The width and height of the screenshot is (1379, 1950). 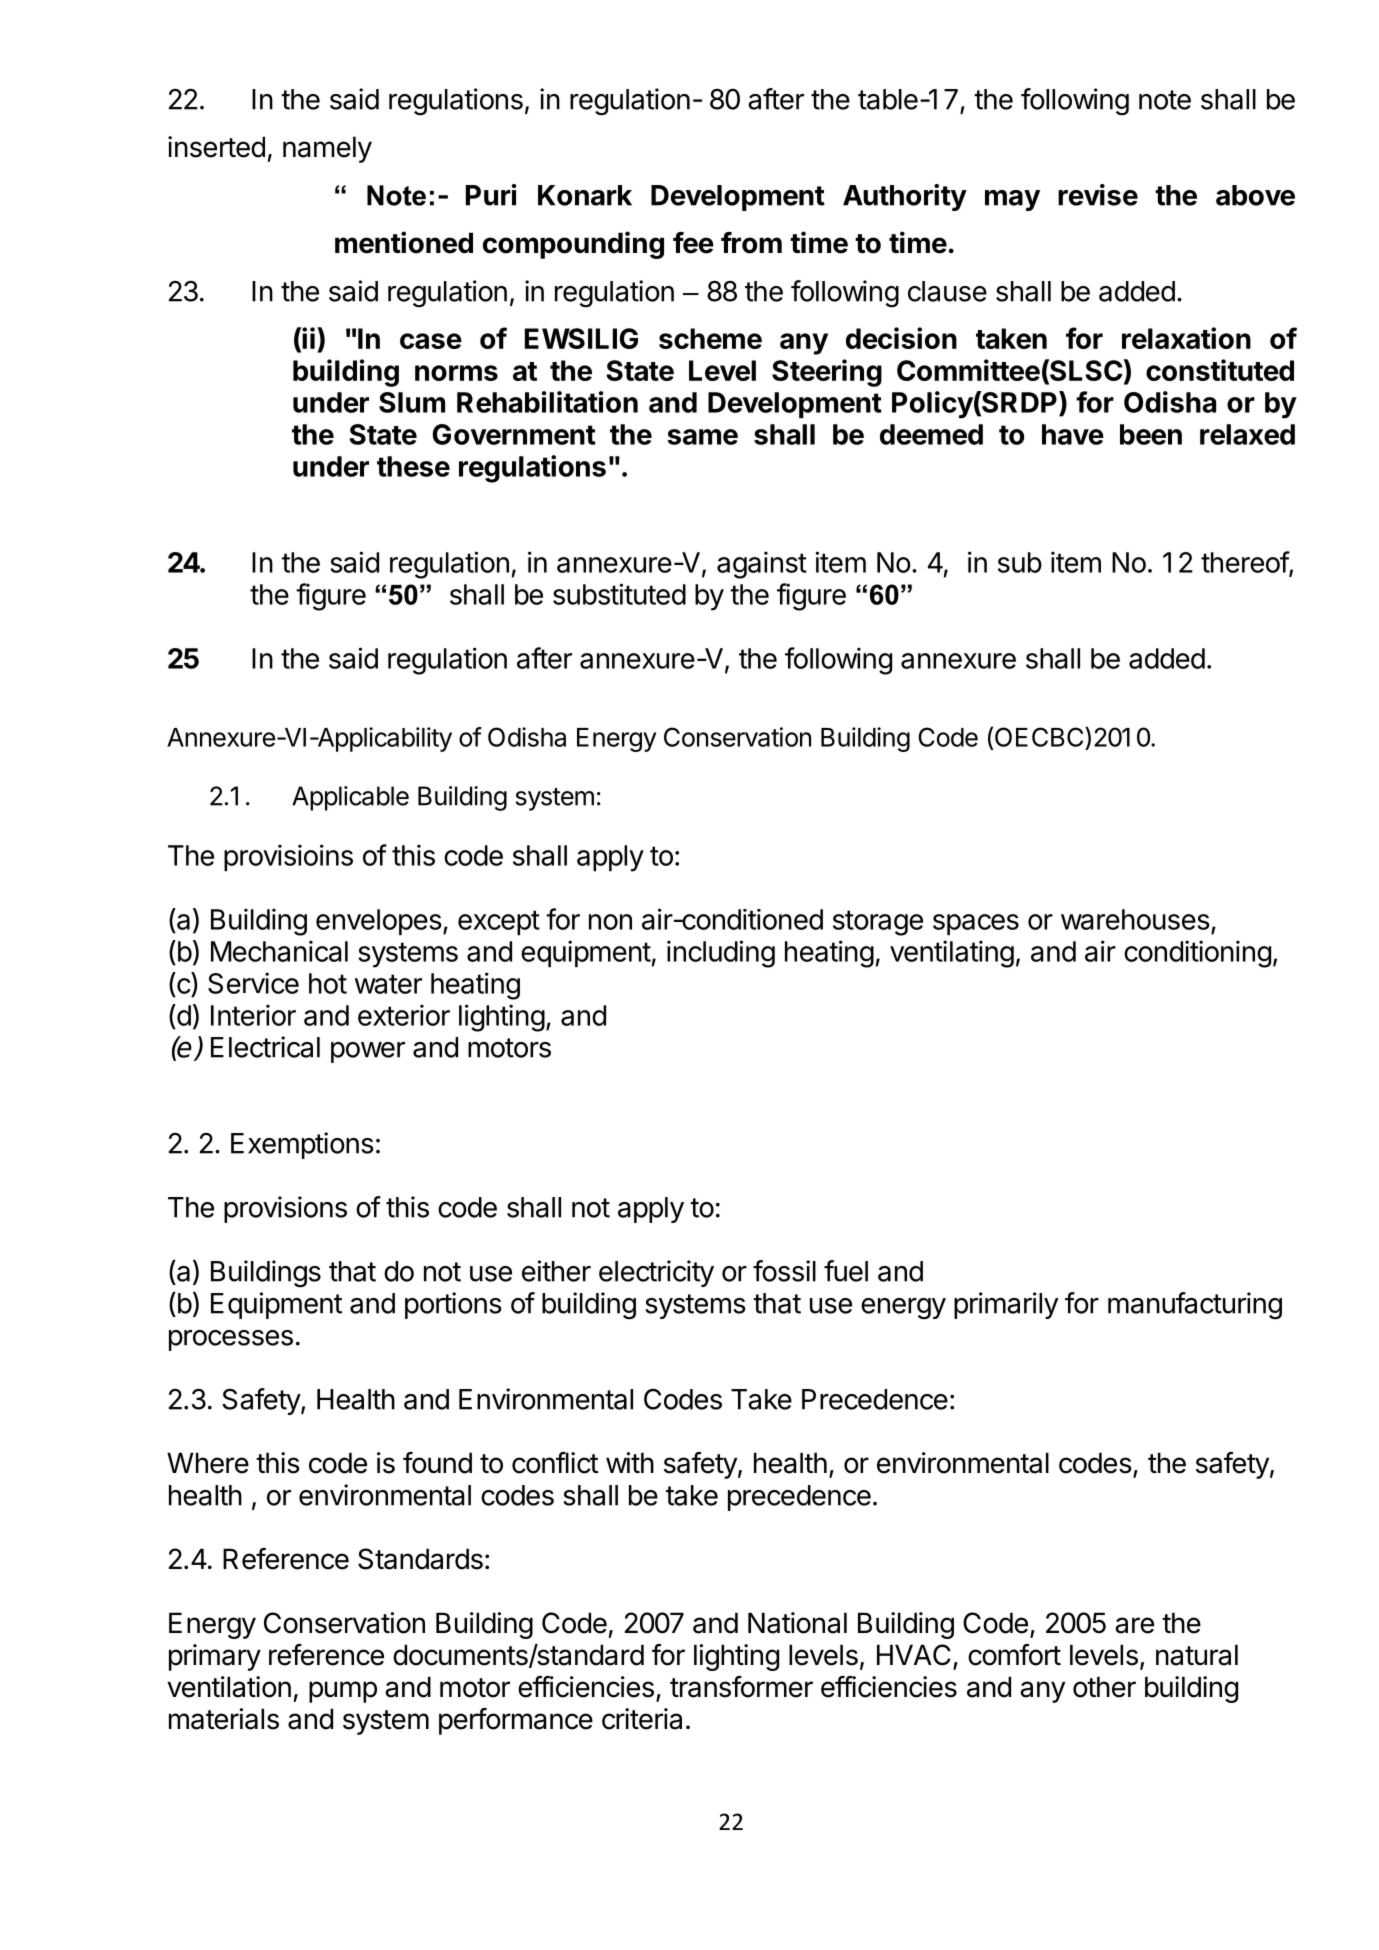 I want to click on manufacturing, so click(x=1195, y=1306).
